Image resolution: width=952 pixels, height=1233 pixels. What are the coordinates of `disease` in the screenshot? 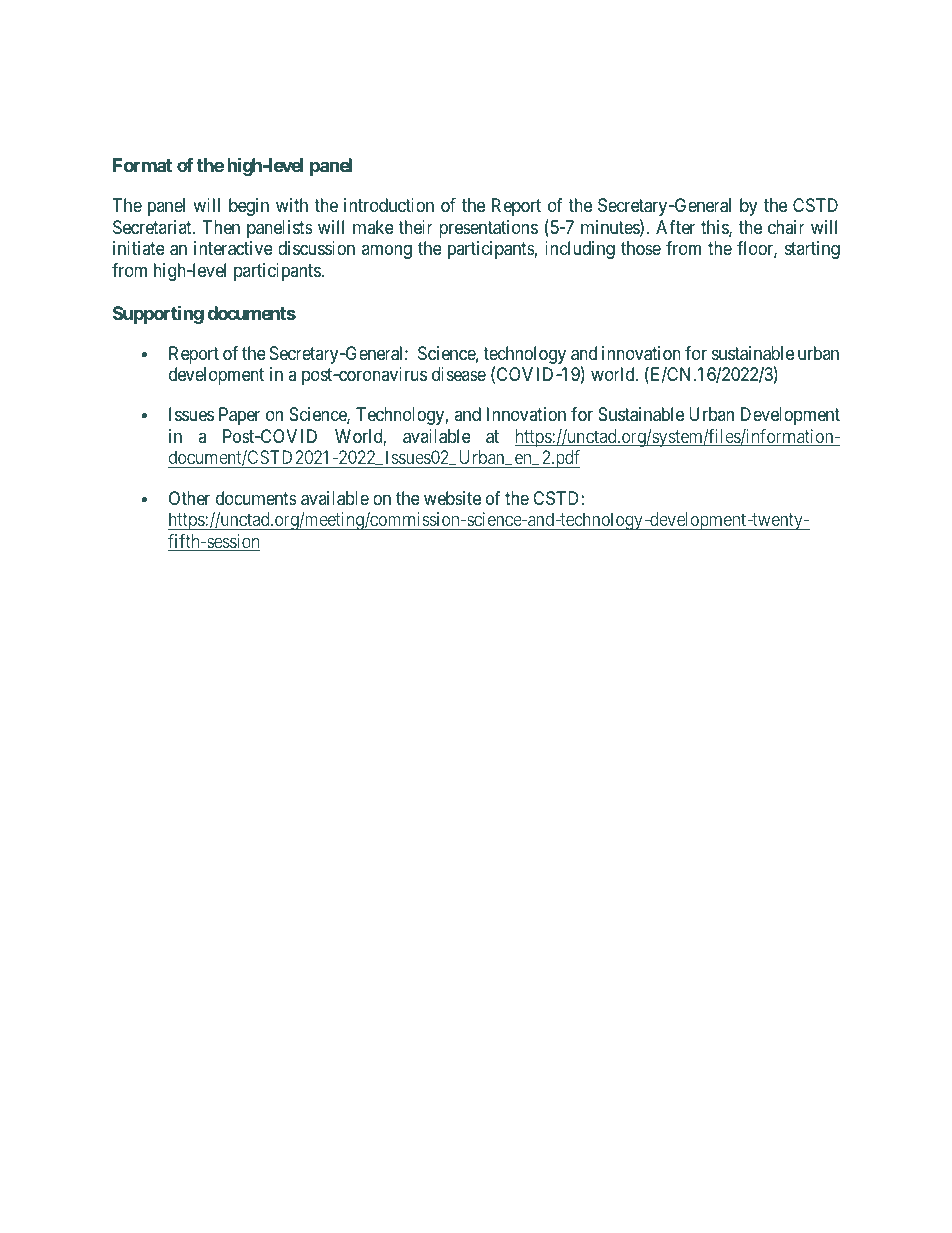 It's located at (459, 374).
